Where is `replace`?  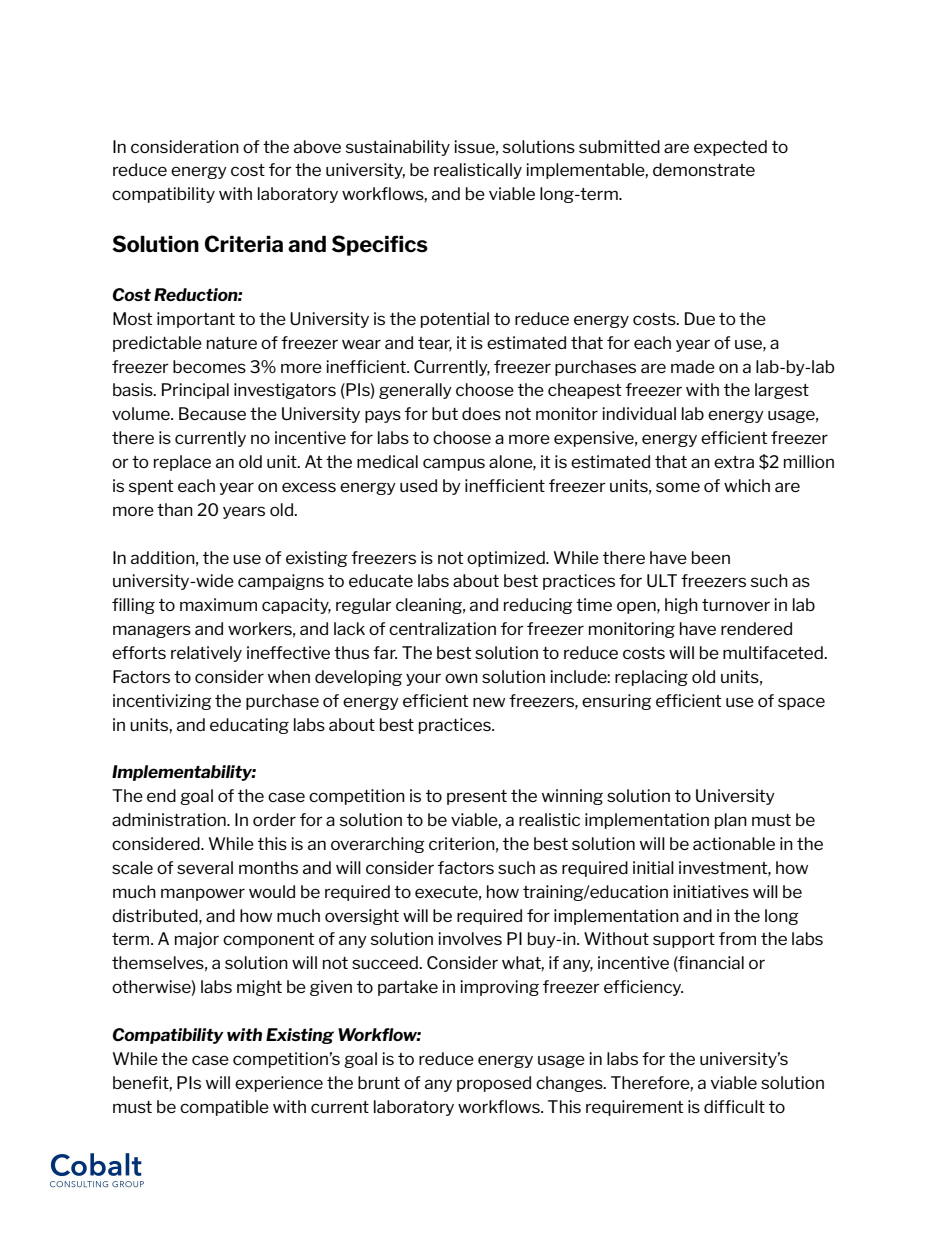
replace is located at coordinates (182, 463).
